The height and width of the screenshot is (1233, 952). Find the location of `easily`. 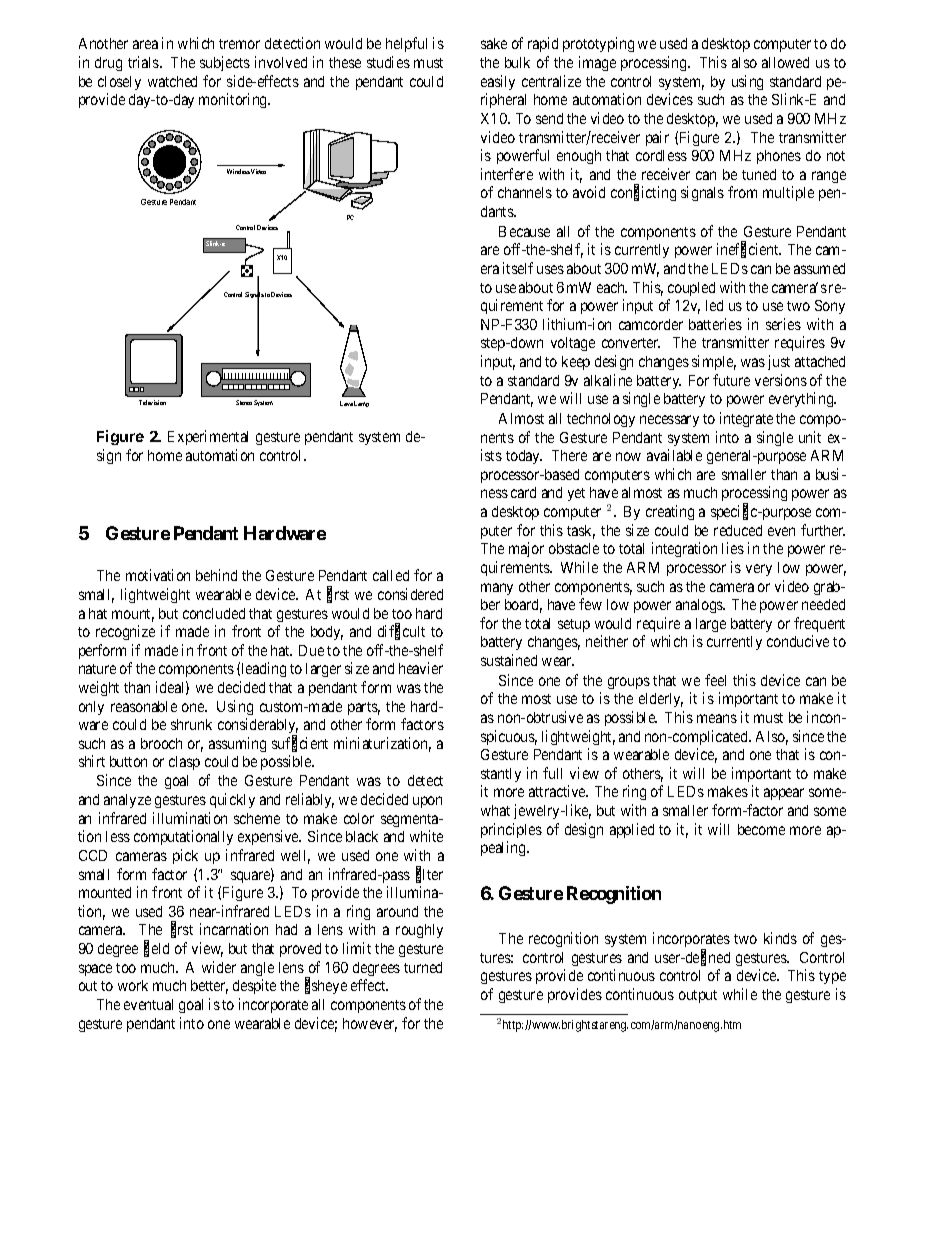

easily is located at coordinates (498, 82).
